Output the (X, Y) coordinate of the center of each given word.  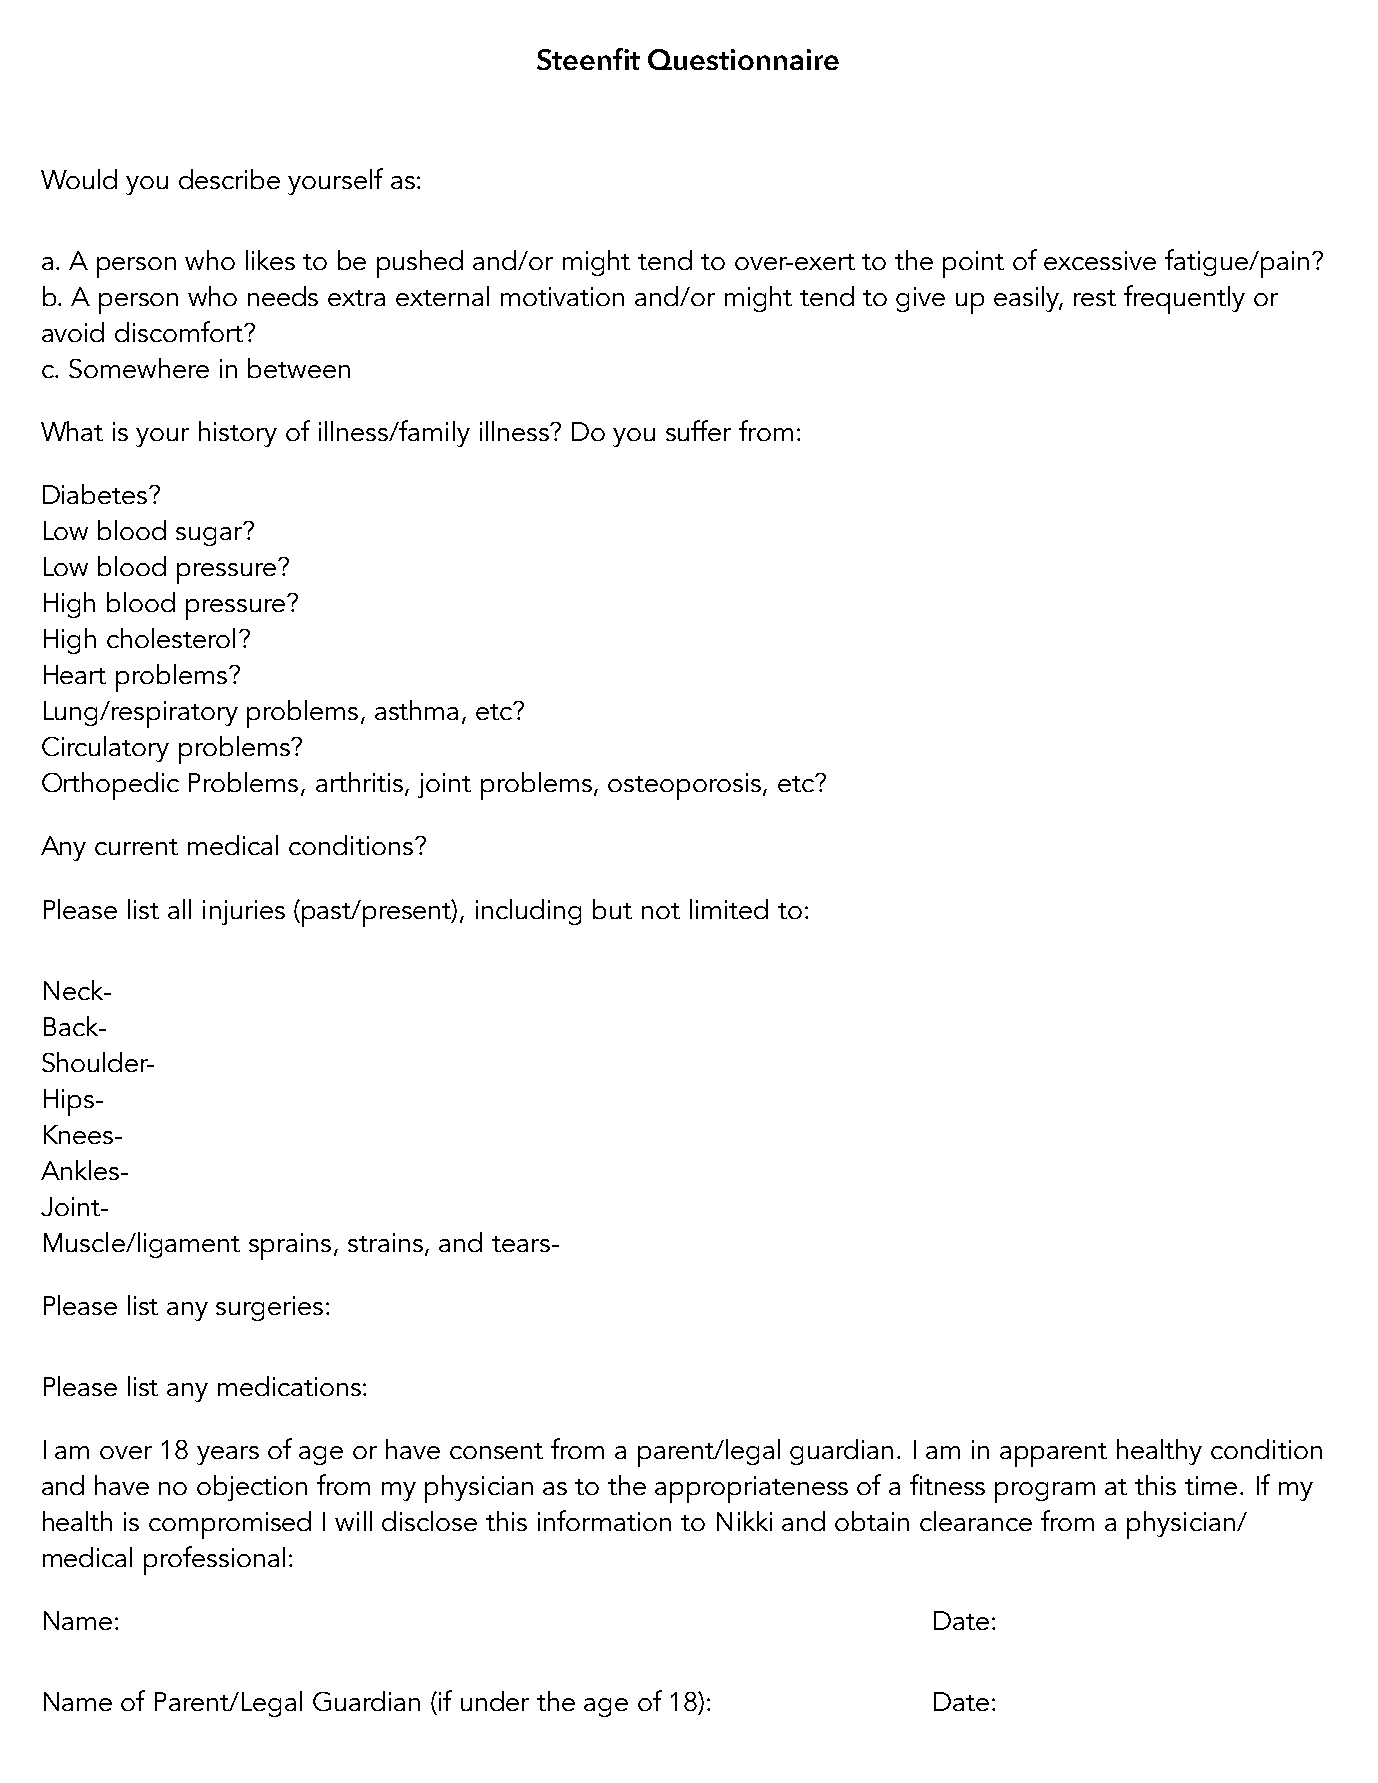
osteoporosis (686, 786)
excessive (1100, 260)
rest (1095, 298)
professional (214, 1560)
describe (229, 179)
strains (387, 1243)
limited (729, 909)
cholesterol (171, 638)
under (495, 1701)
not (661, 911)
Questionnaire (743, 59)
